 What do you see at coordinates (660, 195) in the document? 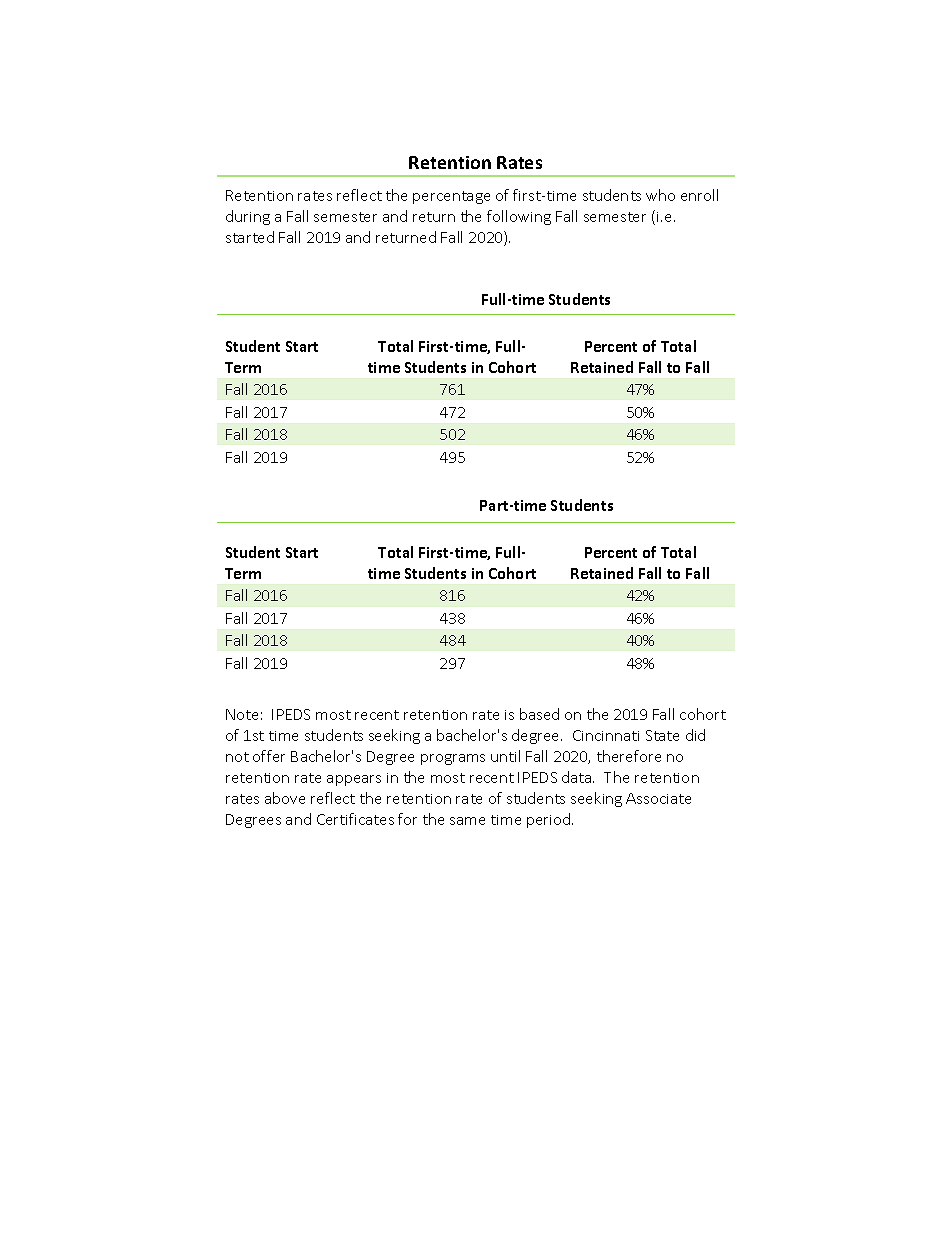
I see `who` at bounding box center [660, 195].
